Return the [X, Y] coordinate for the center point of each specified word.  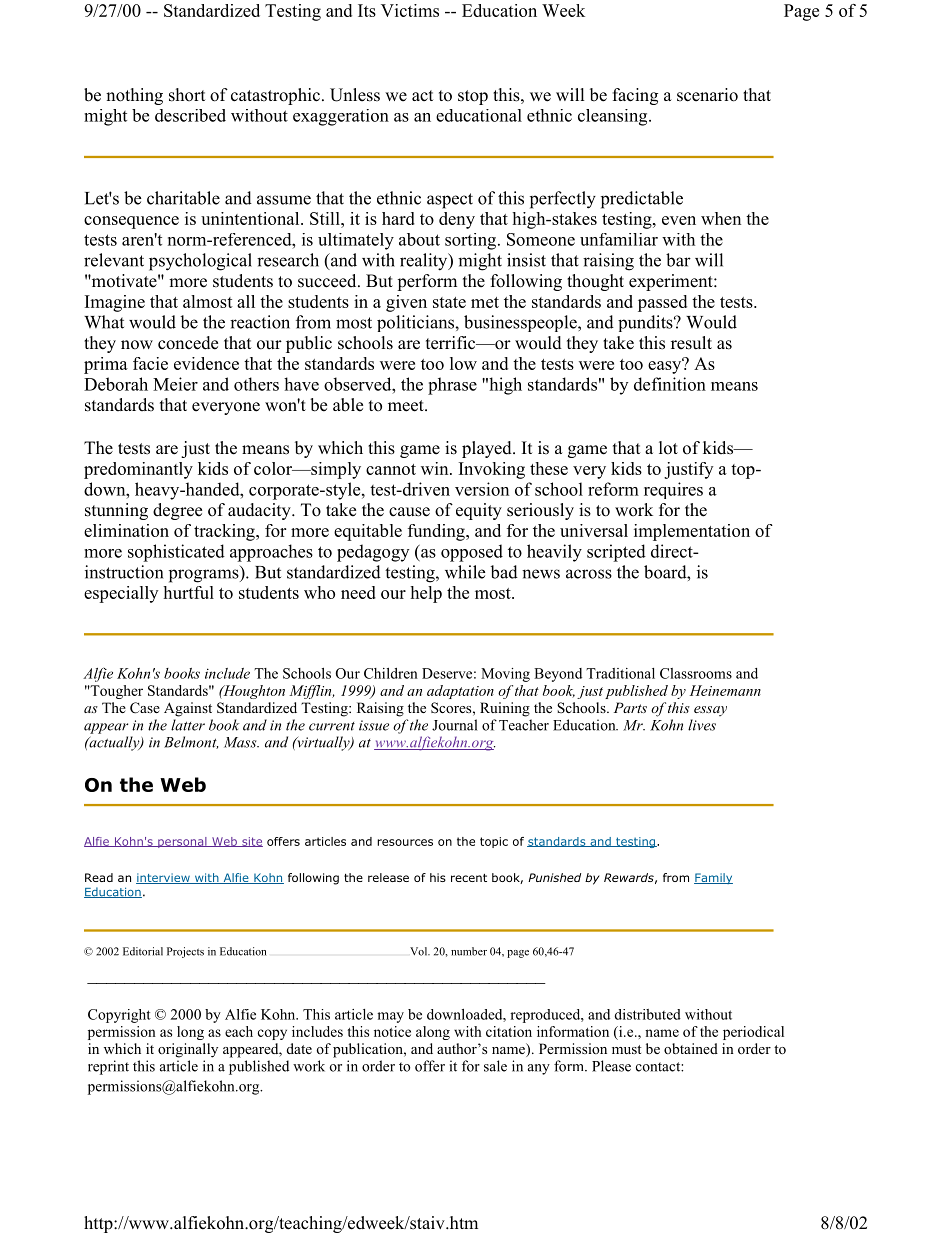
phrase [452, 386]
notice [392, 1031]
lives [702, 725]
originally [188, 1050]
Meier [175, 384]
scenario [707, 95]
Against [188, 709]
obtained [691, 1048]
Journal [454, 725]
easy [666, 366]
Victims [410, 10]
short [187, 95]
